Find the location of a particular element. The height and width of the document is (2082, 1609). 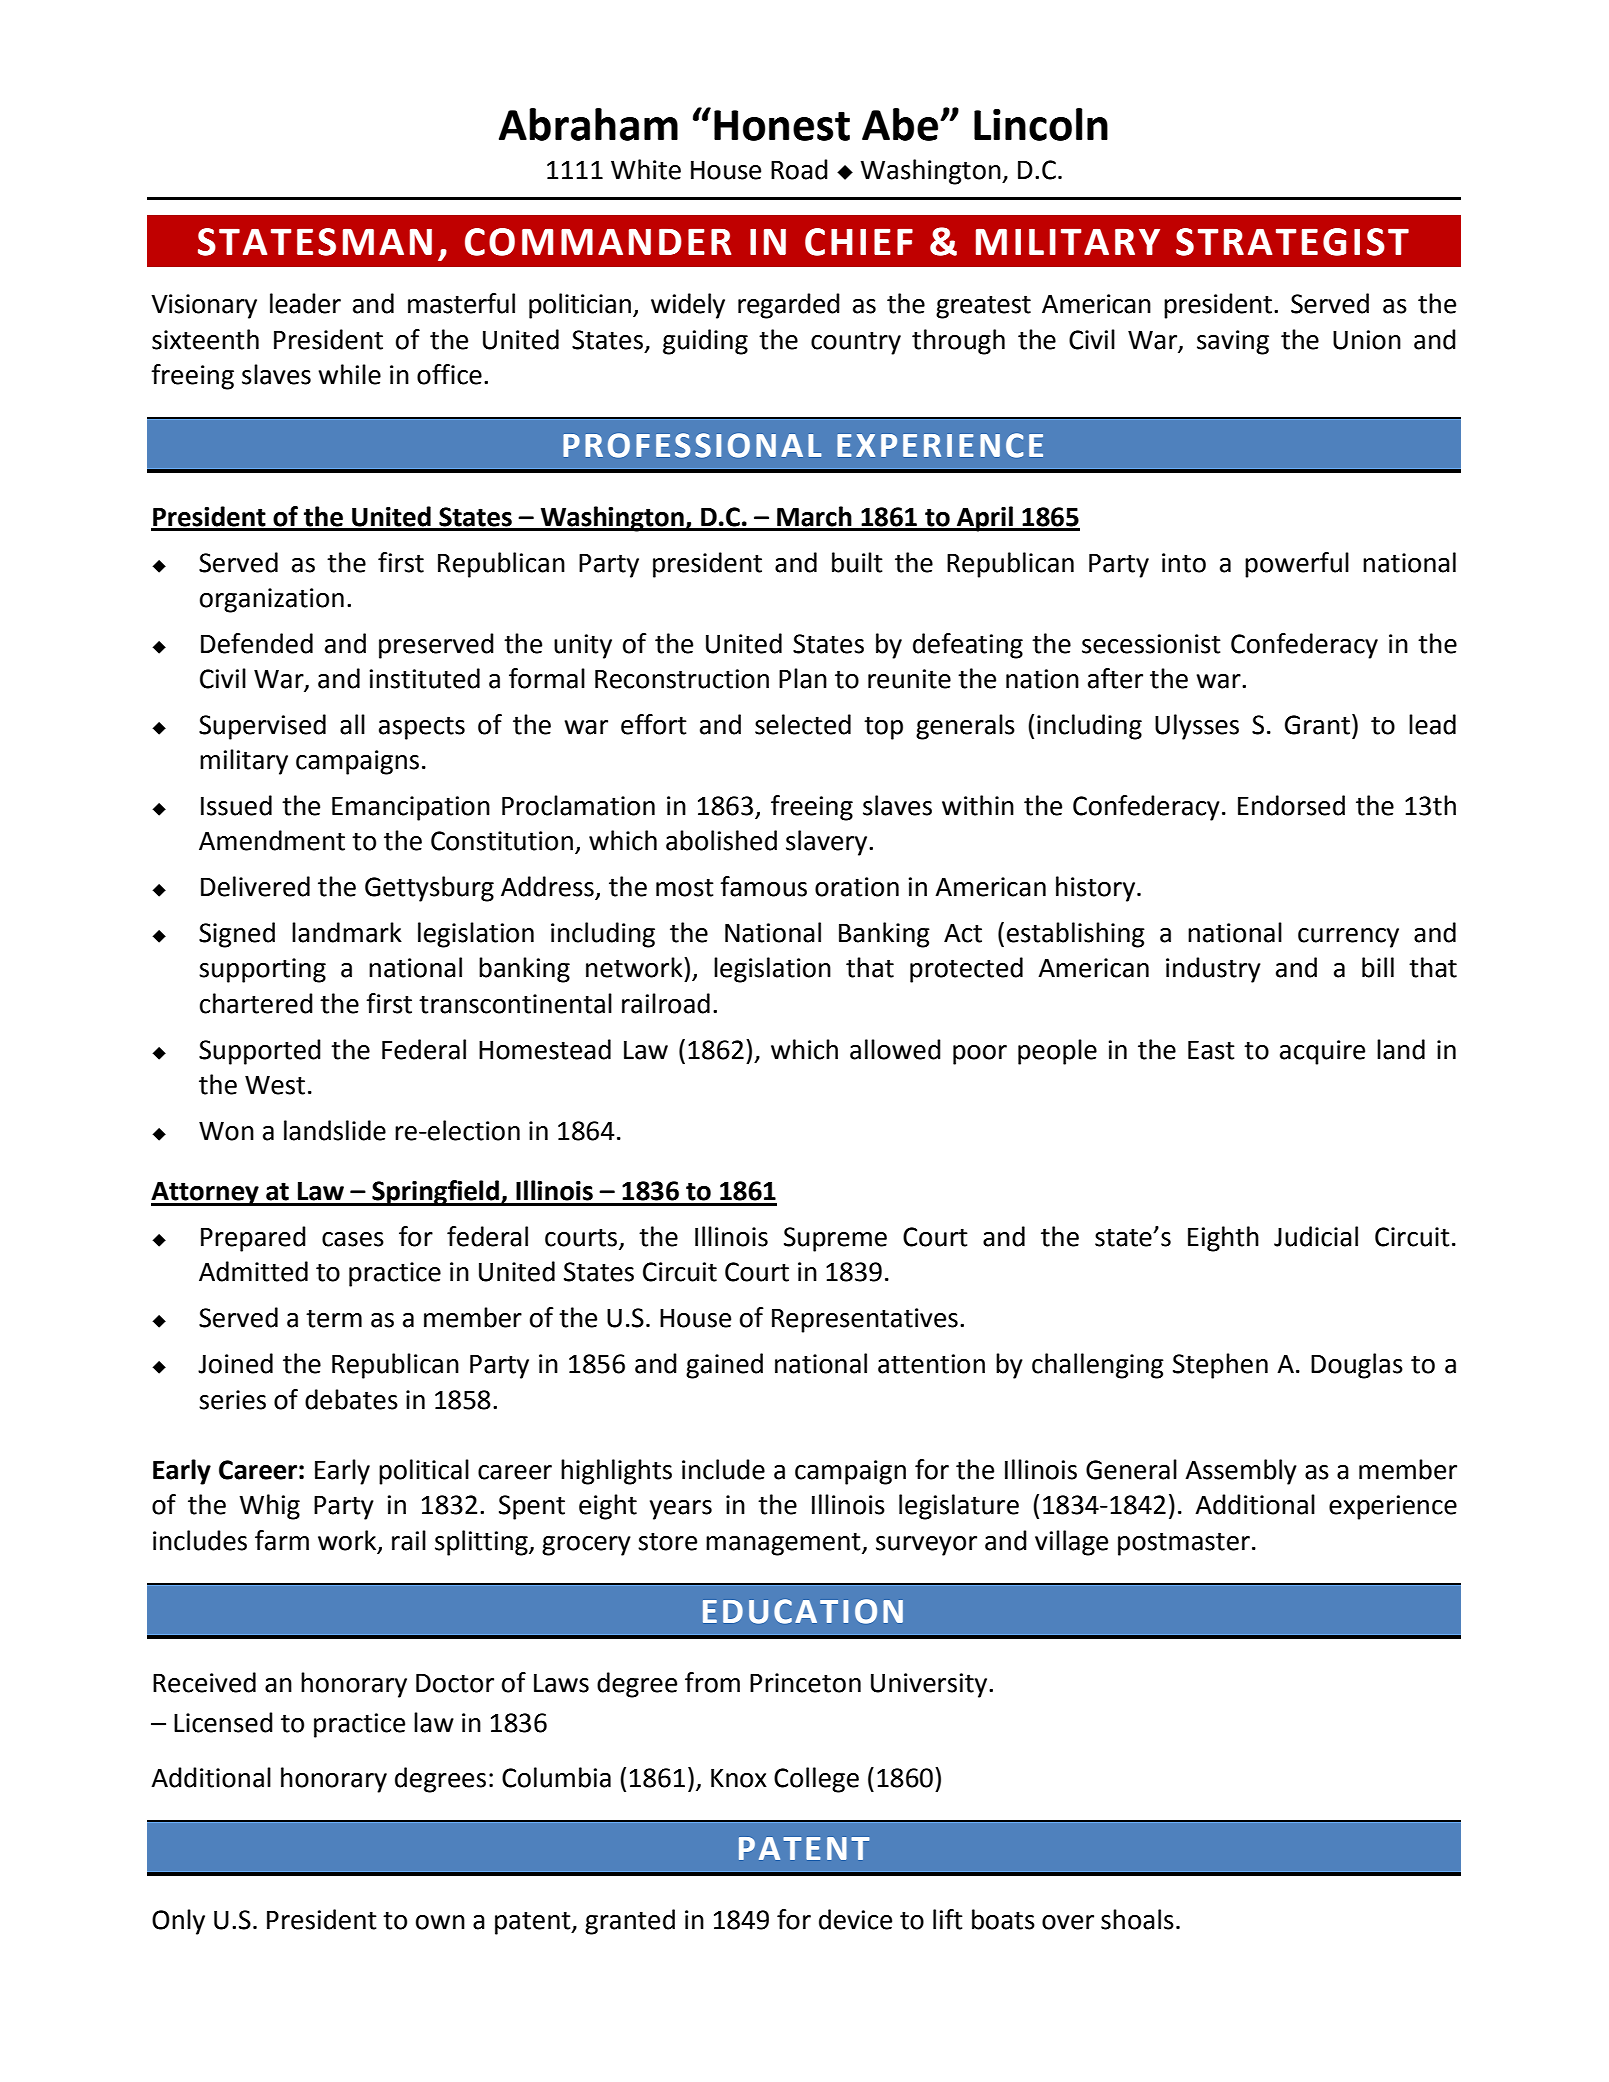

device is located at coordinates (855, 1919).
